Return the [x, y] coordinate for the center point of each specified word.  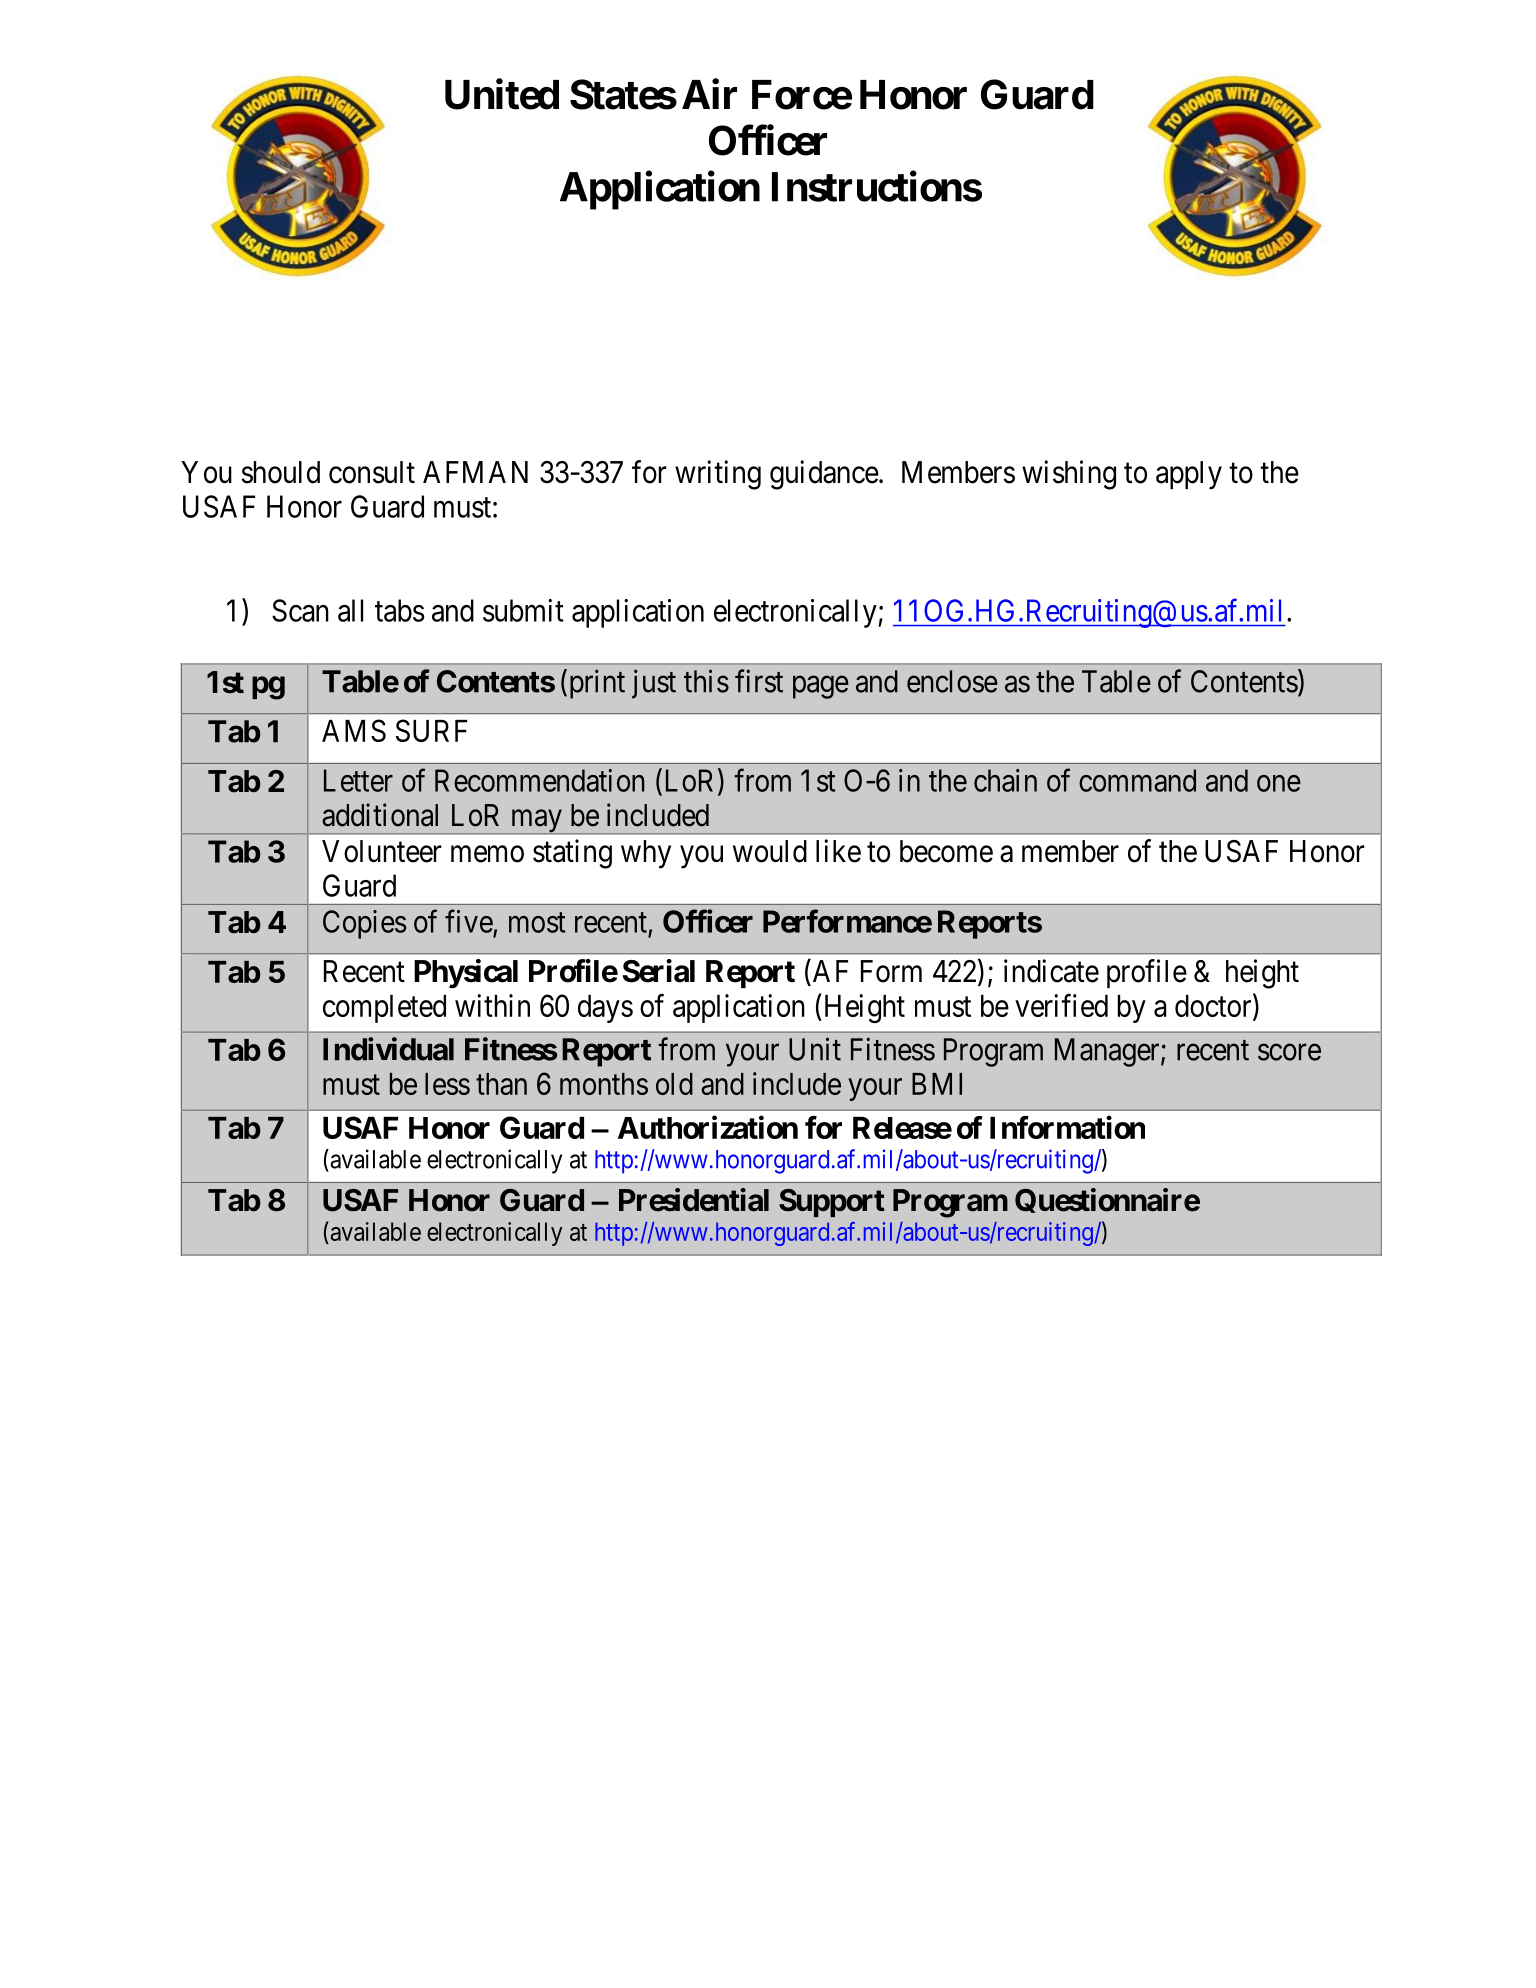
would [770, 851]
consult [372, 472]
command [1137, 780]
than [501, 1084]
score [1289, 1052]
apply [1189, 475]
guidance [824, 475]
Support [832, 1203]
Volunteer [382, 851]
